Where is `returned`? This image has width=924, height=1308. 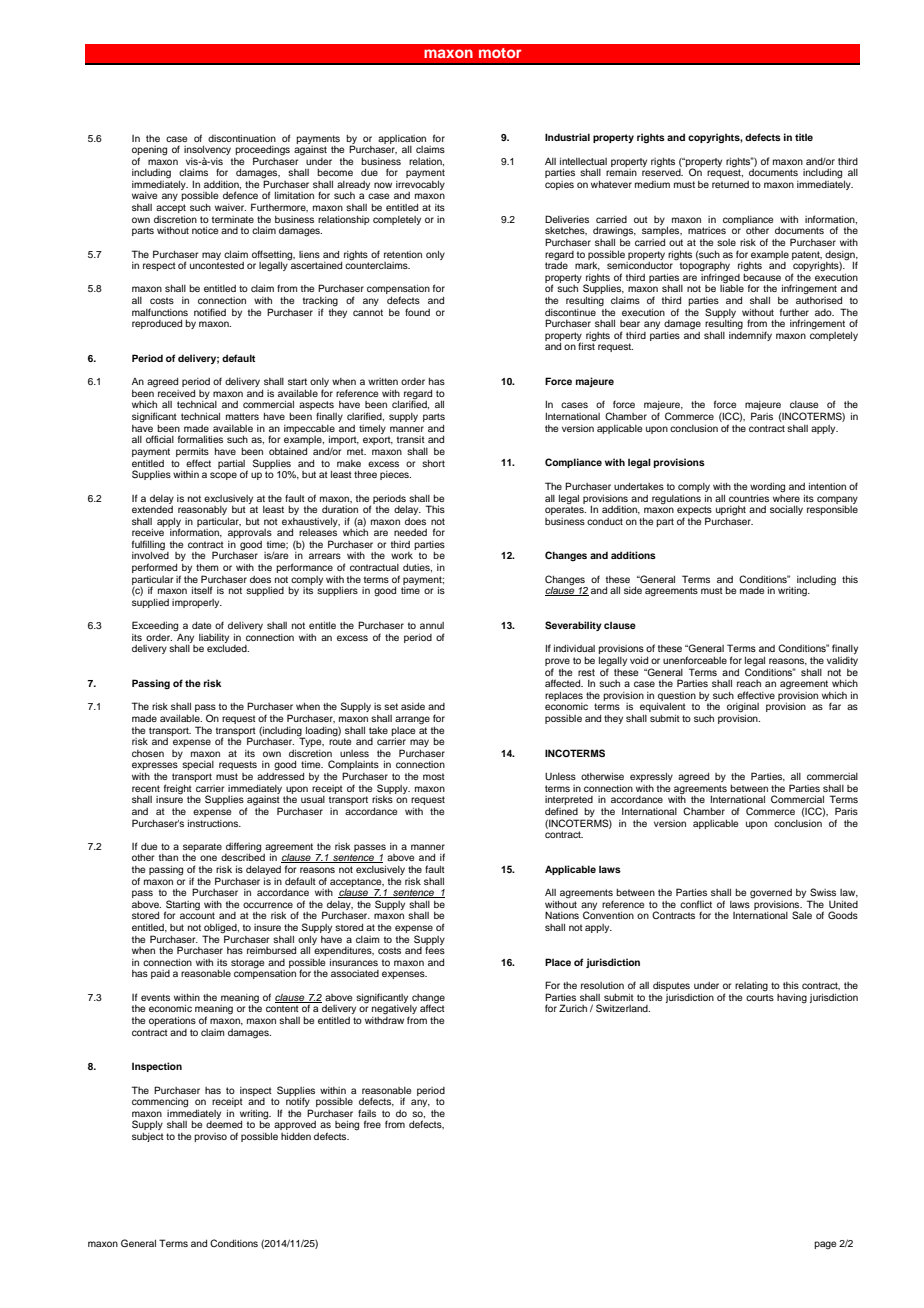 returned is located at coordinates (730, 184).
